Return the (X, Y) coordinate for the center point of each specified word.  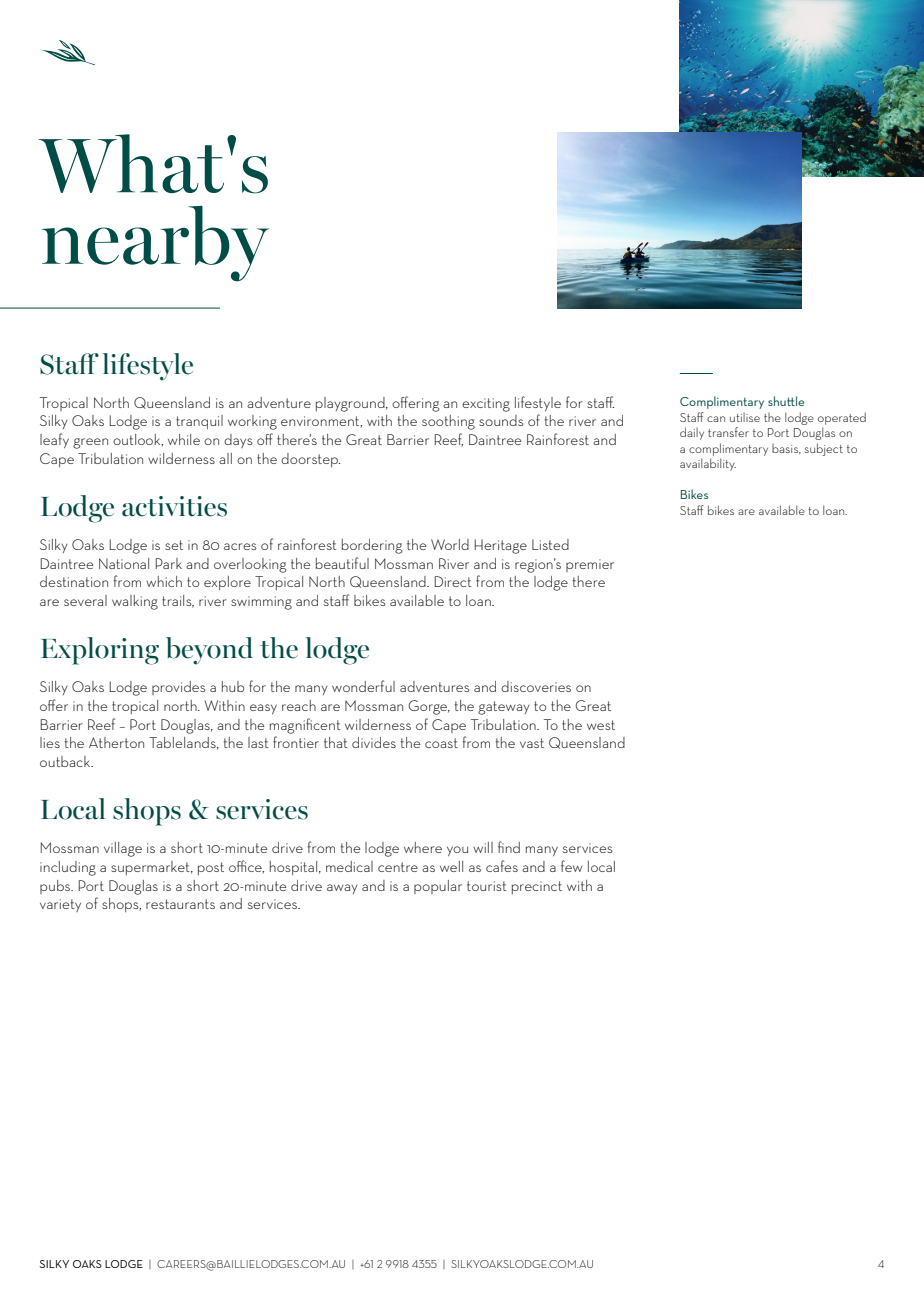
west (601, 725)
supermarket (151, 868)
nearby (155, 244)
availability (708, 464)
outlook (138, 440)
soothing (448, 422)
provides (179, 688)
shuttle (786, 401)
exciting (486, 405)
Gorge (429, 707)
